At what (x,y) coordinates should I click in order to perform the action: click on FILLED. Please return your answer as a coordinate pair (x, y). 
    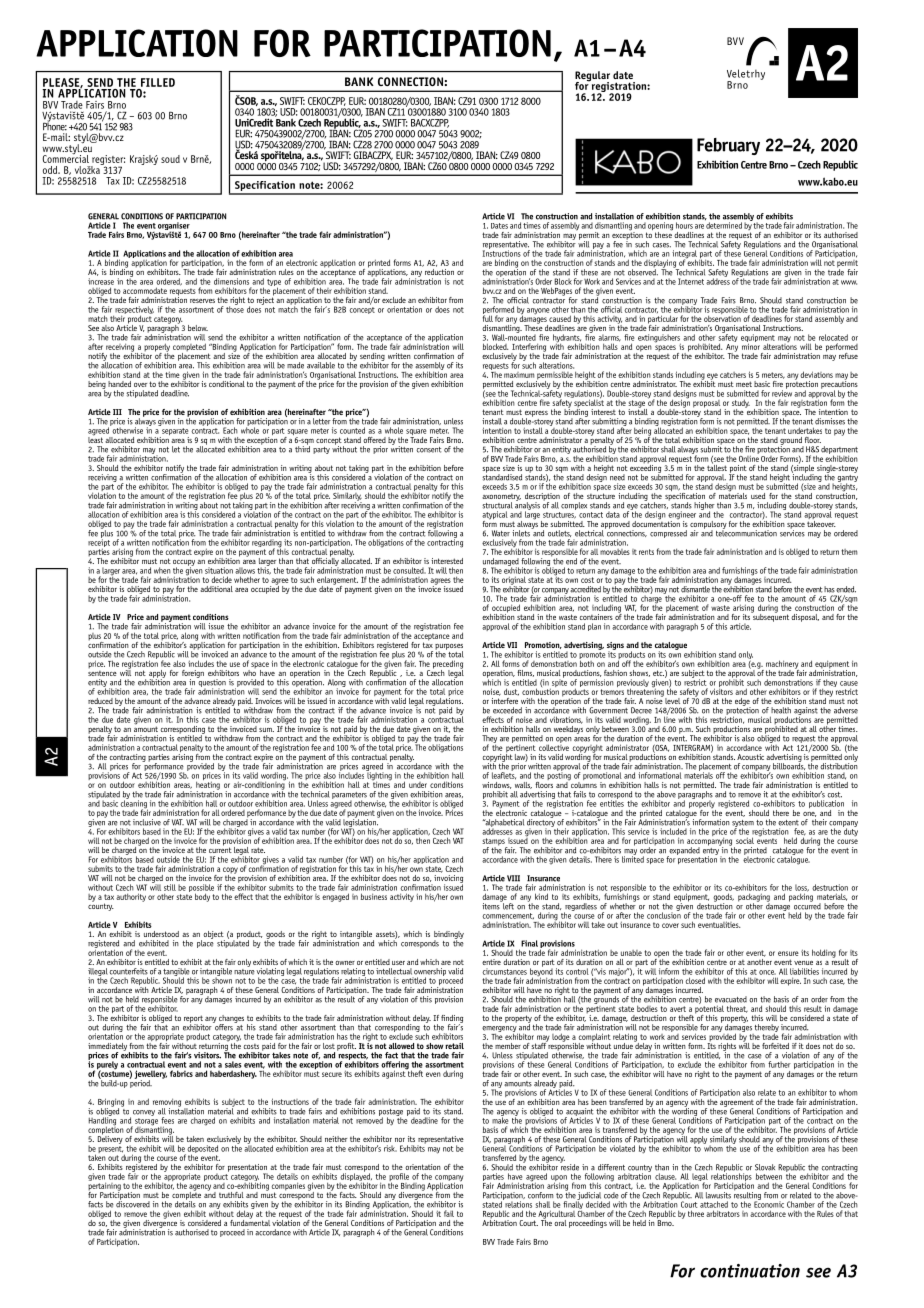
    Looking at the image, I should click on (158, 82).
